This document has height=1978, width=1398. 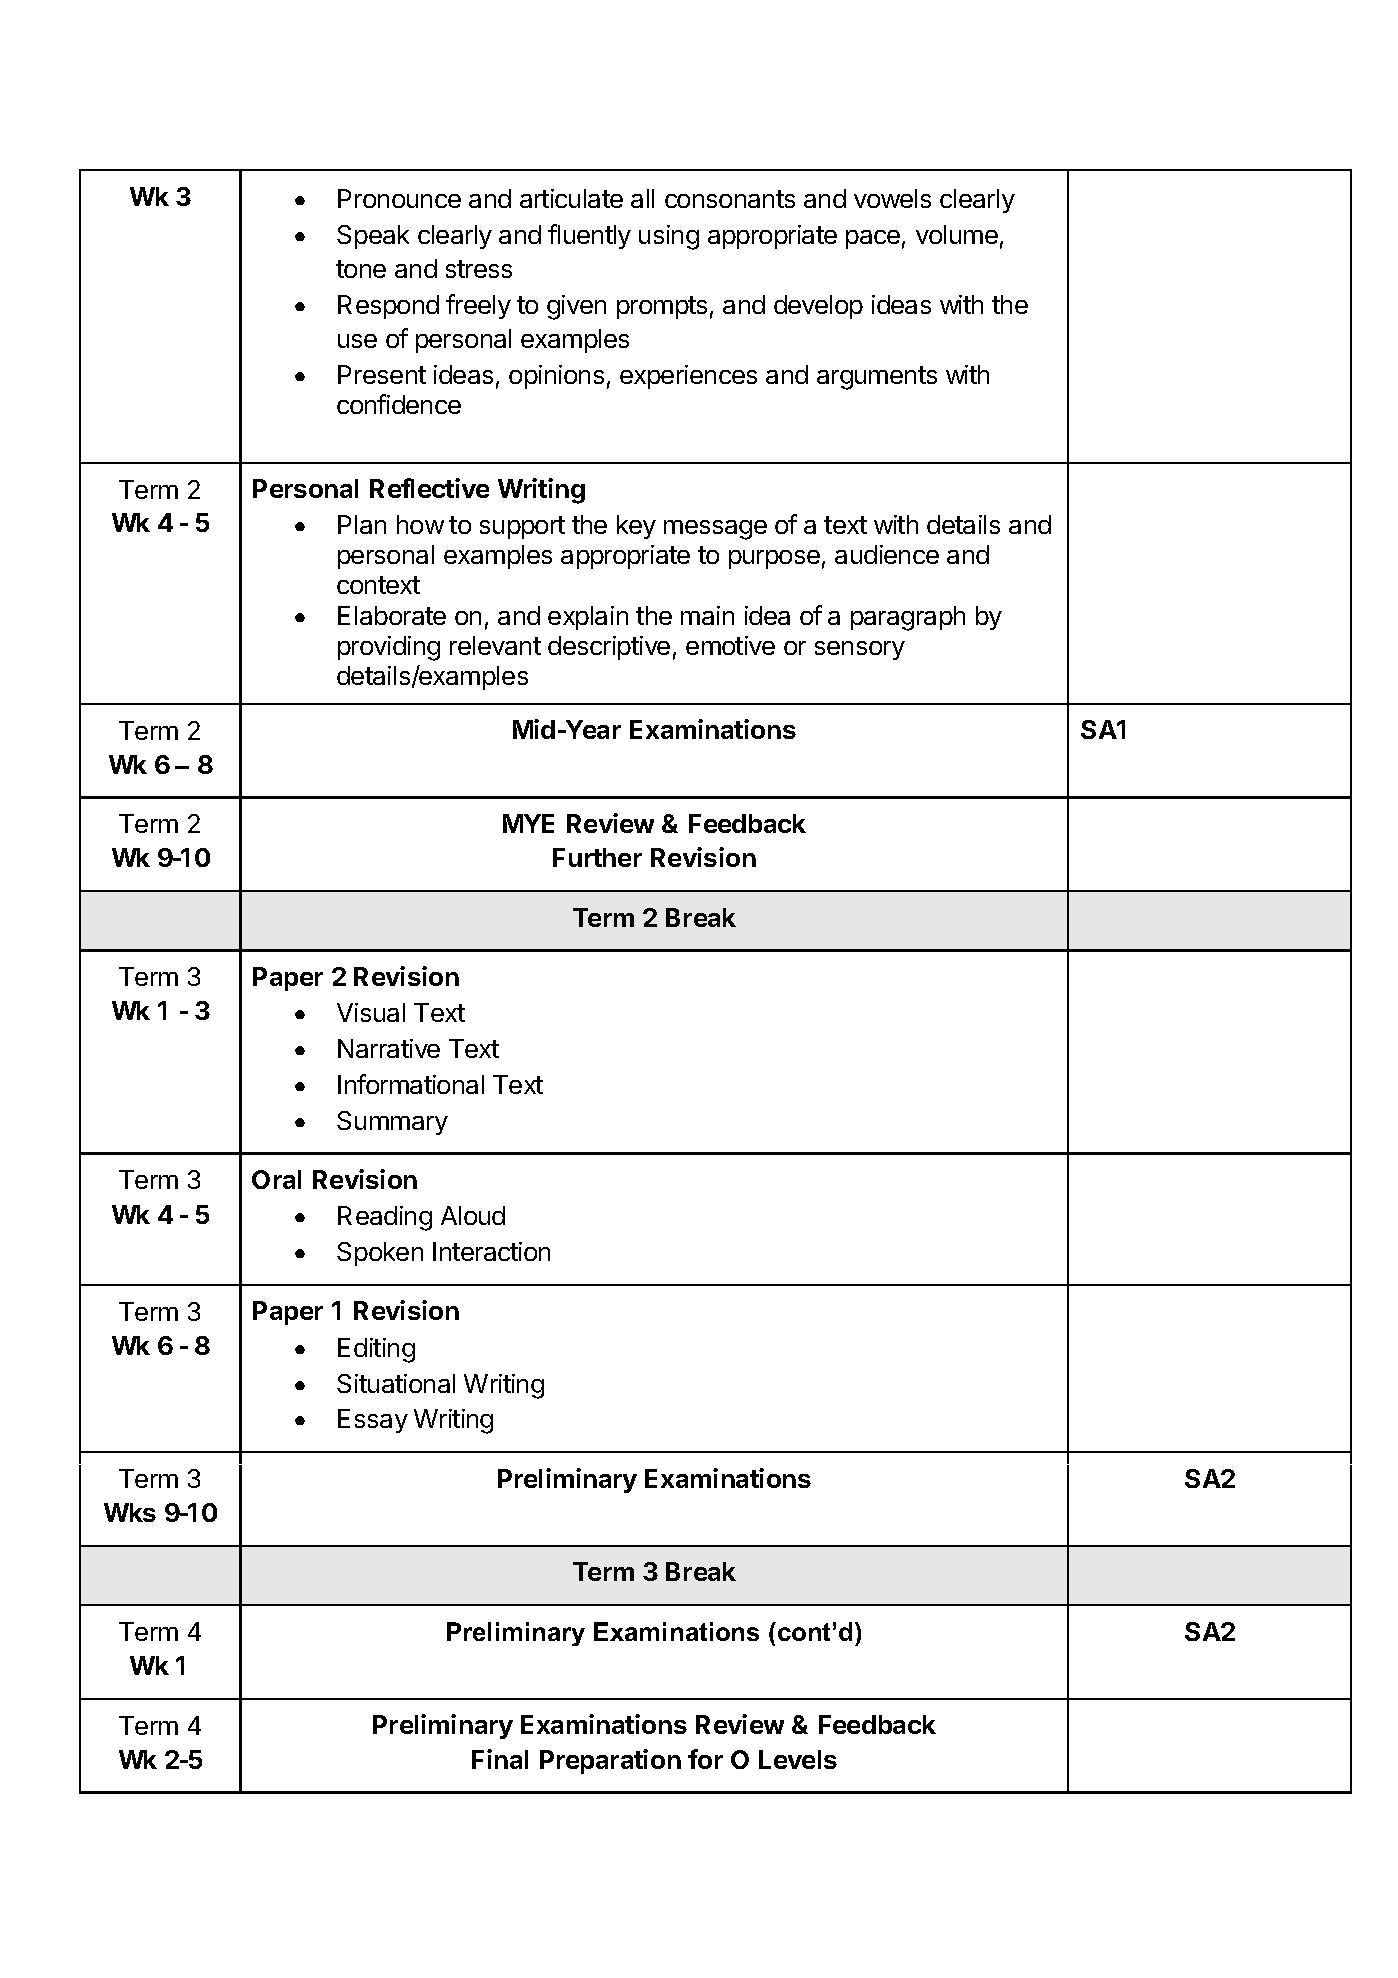 What do you see at coordinates (500, 1759) in the document?
I see `Final` at bounding box center [500, 1759].
